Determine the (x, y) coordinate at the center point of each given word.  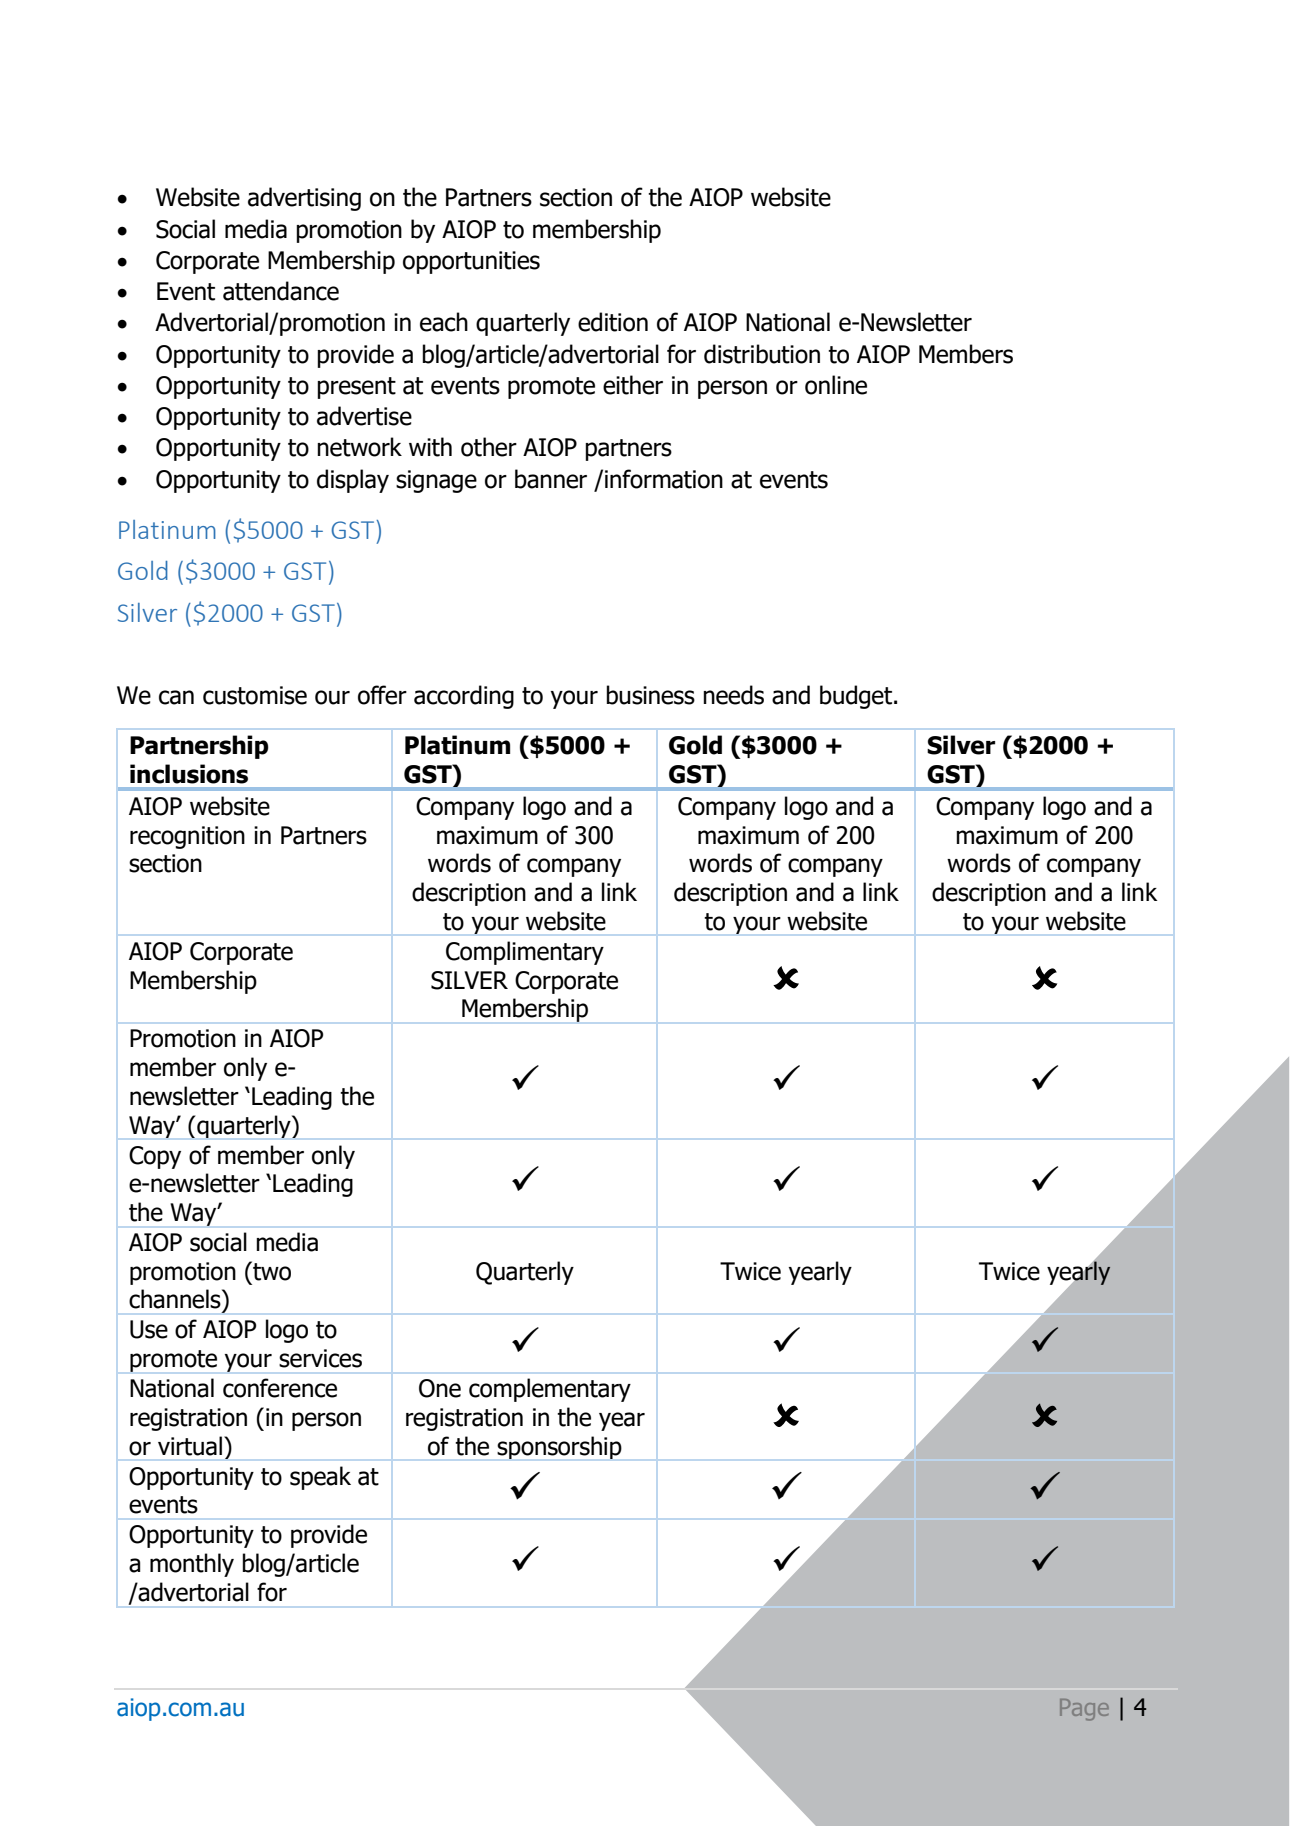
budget (857, 697)
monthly (192, 1565)
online (836, 385)
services (320, 1358)
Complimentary (525, 953)
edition (613, 322)
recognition (187, 837)
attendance (281, 291)
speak (320, 1478)
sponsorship (559, 1447)
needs (733, 695)
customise (255, 695)
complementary (550, 1390)
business (650, 695)
